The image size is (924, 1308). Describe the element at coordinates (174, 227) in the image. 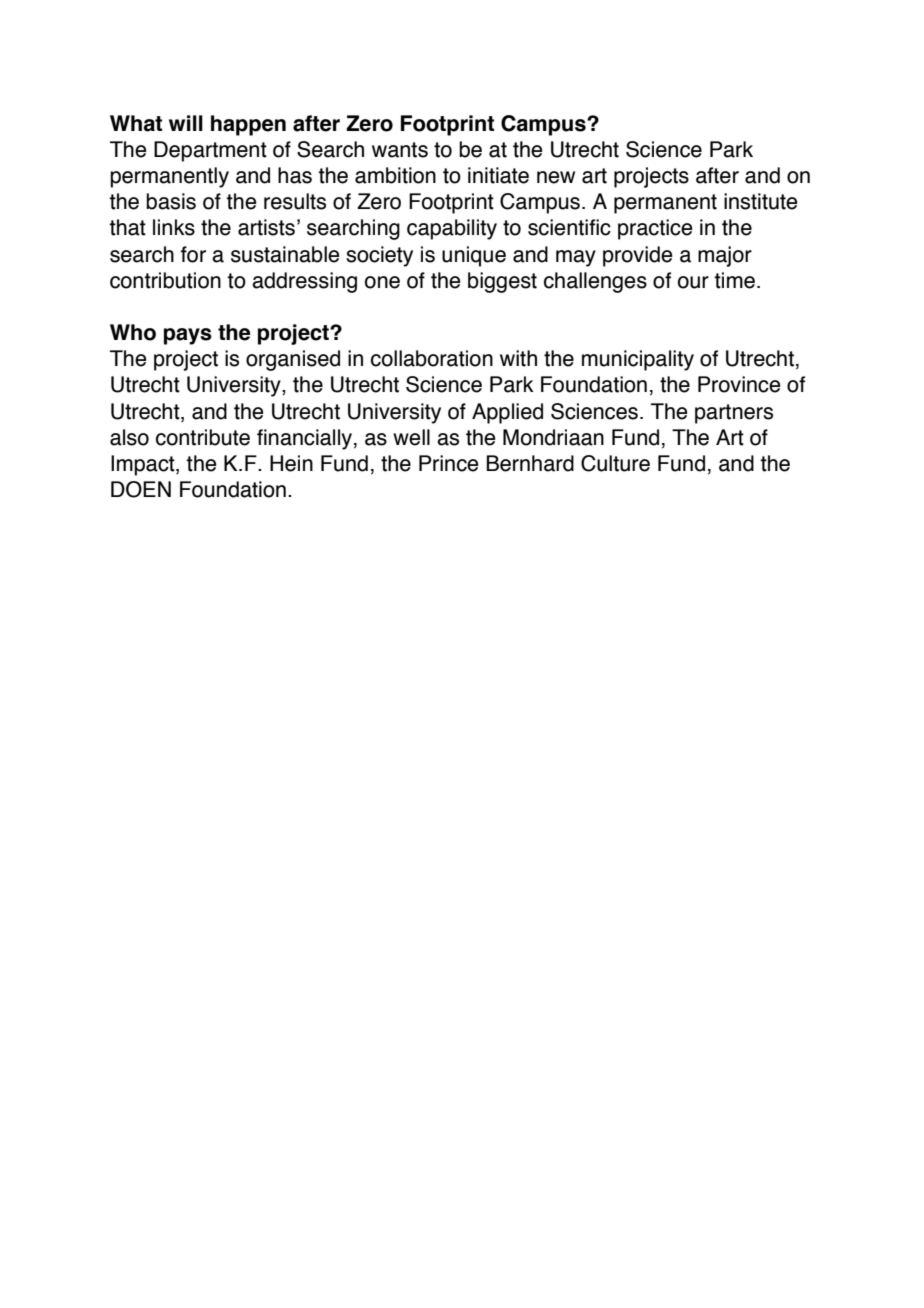

I see `links` at that location.
